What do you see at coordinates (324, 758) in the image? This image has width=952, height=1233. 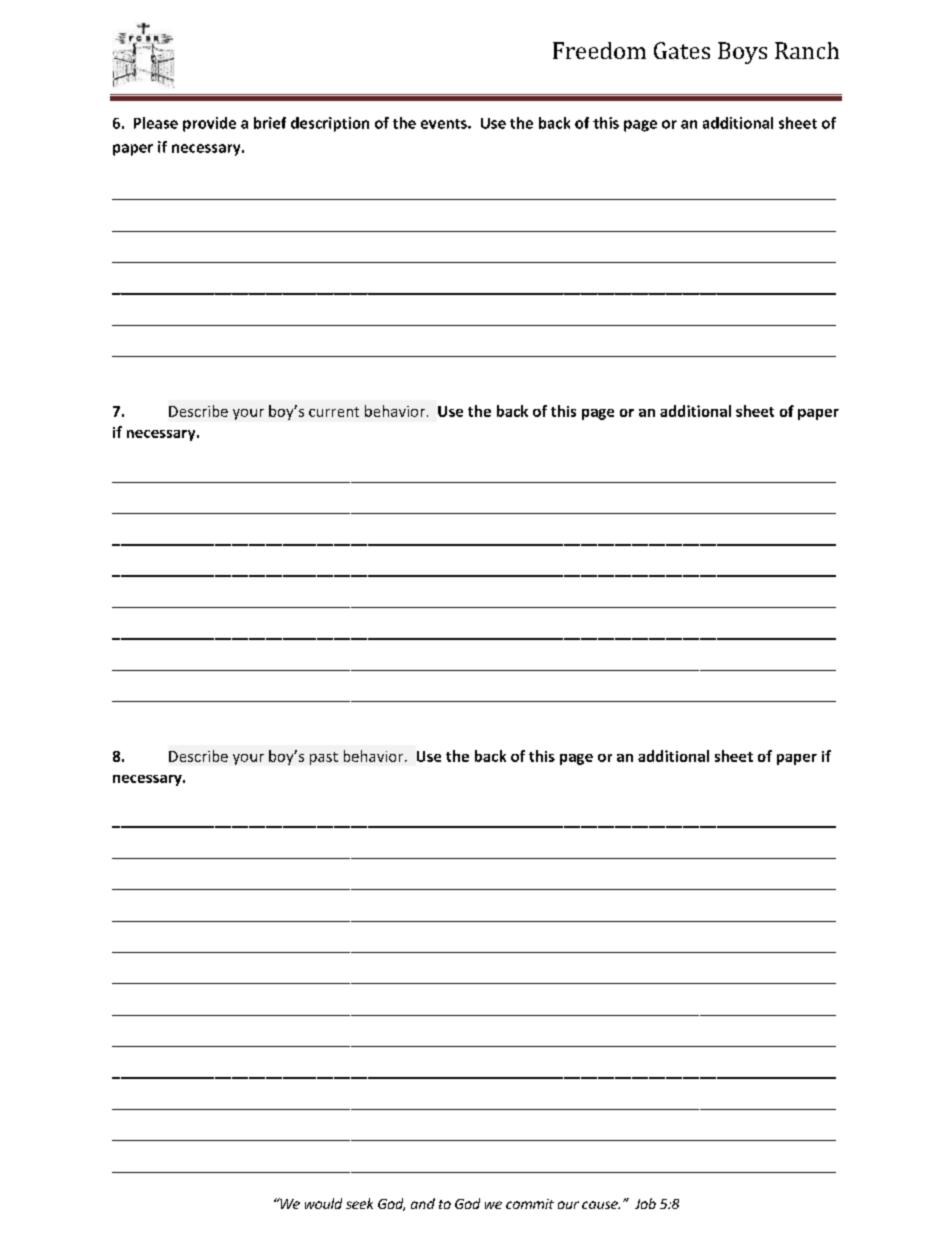 I see `past` at bounding box center [324, 758].
